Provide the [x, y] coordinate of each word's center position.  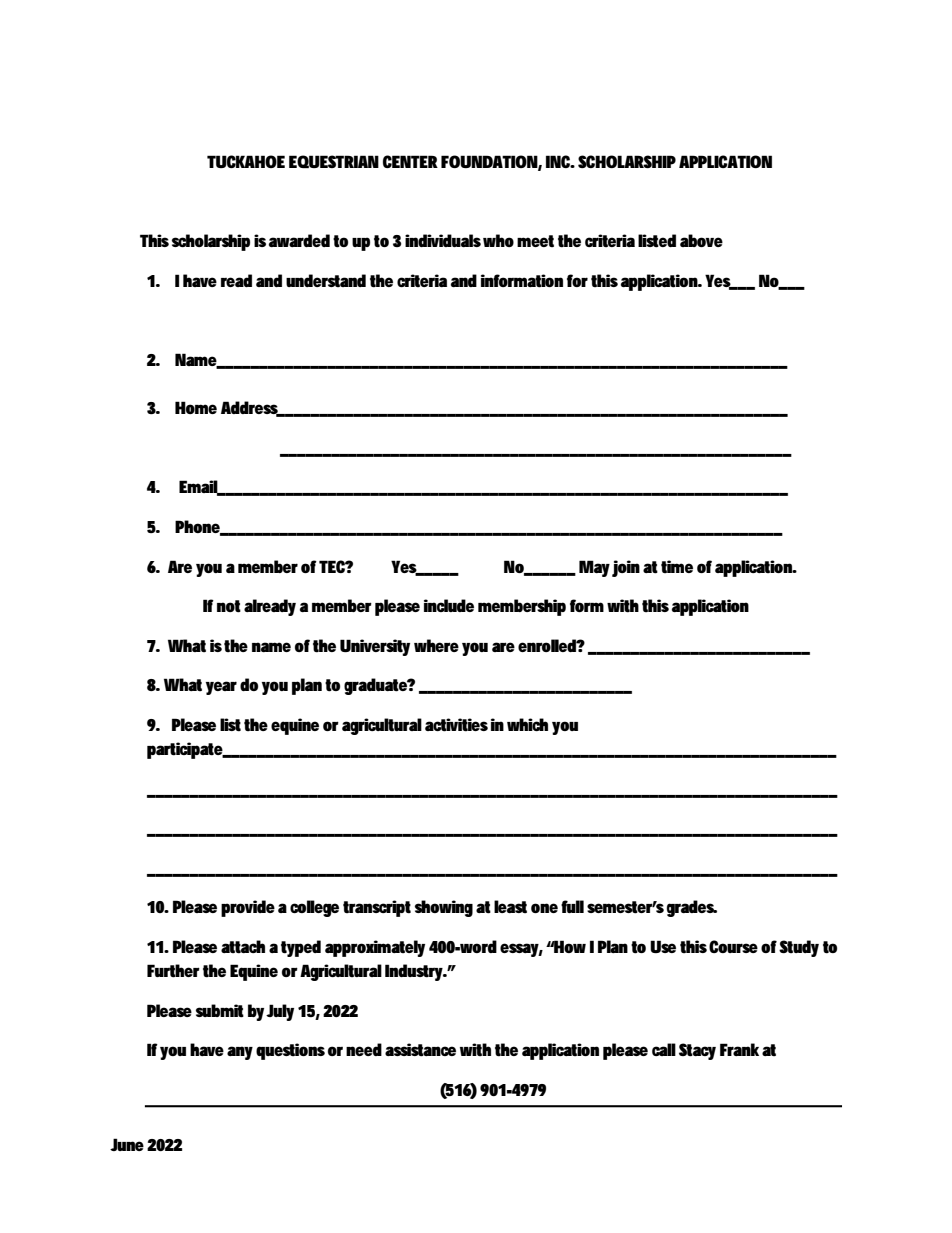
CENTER [410, 161]
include [449, 605]
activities [456, 725]
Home [196, 407]
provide [248, 908]
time [677, 567]
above [701, 240]
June [127, 1144]
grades [691, 908]
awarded [299, 240]
